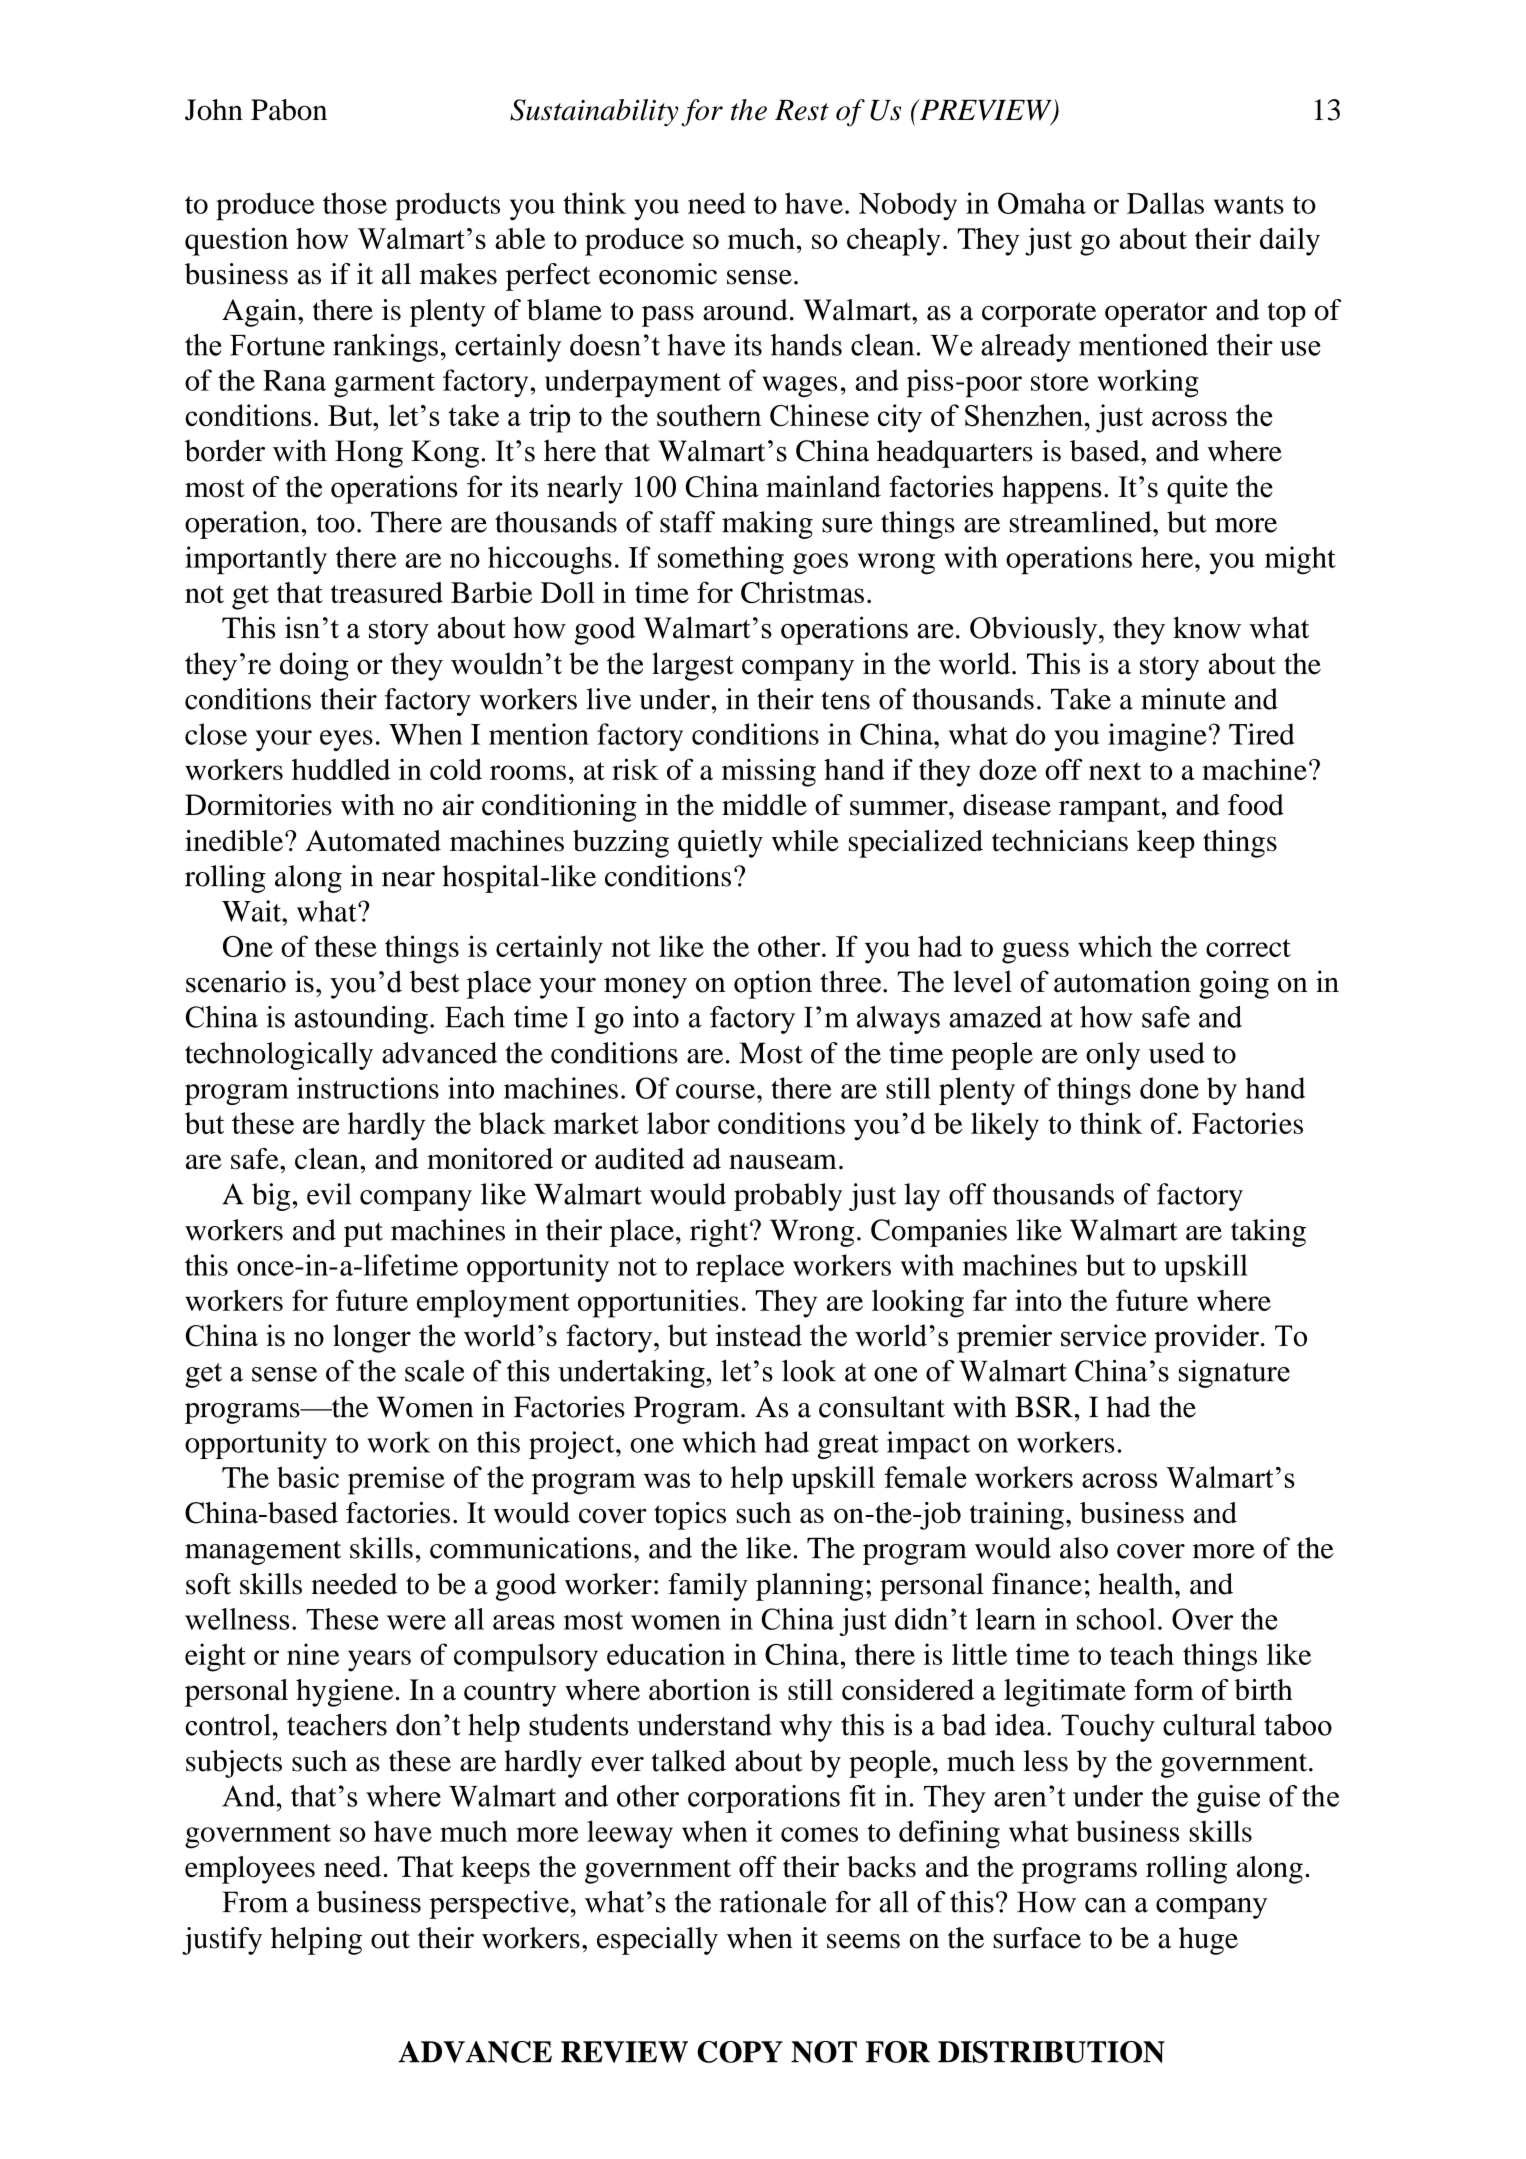 This image has height=2159, width=1526. What do you see at coordinates (1208, 1941) in the image?
I see `huge` at bounding box center [1208, 1941].
